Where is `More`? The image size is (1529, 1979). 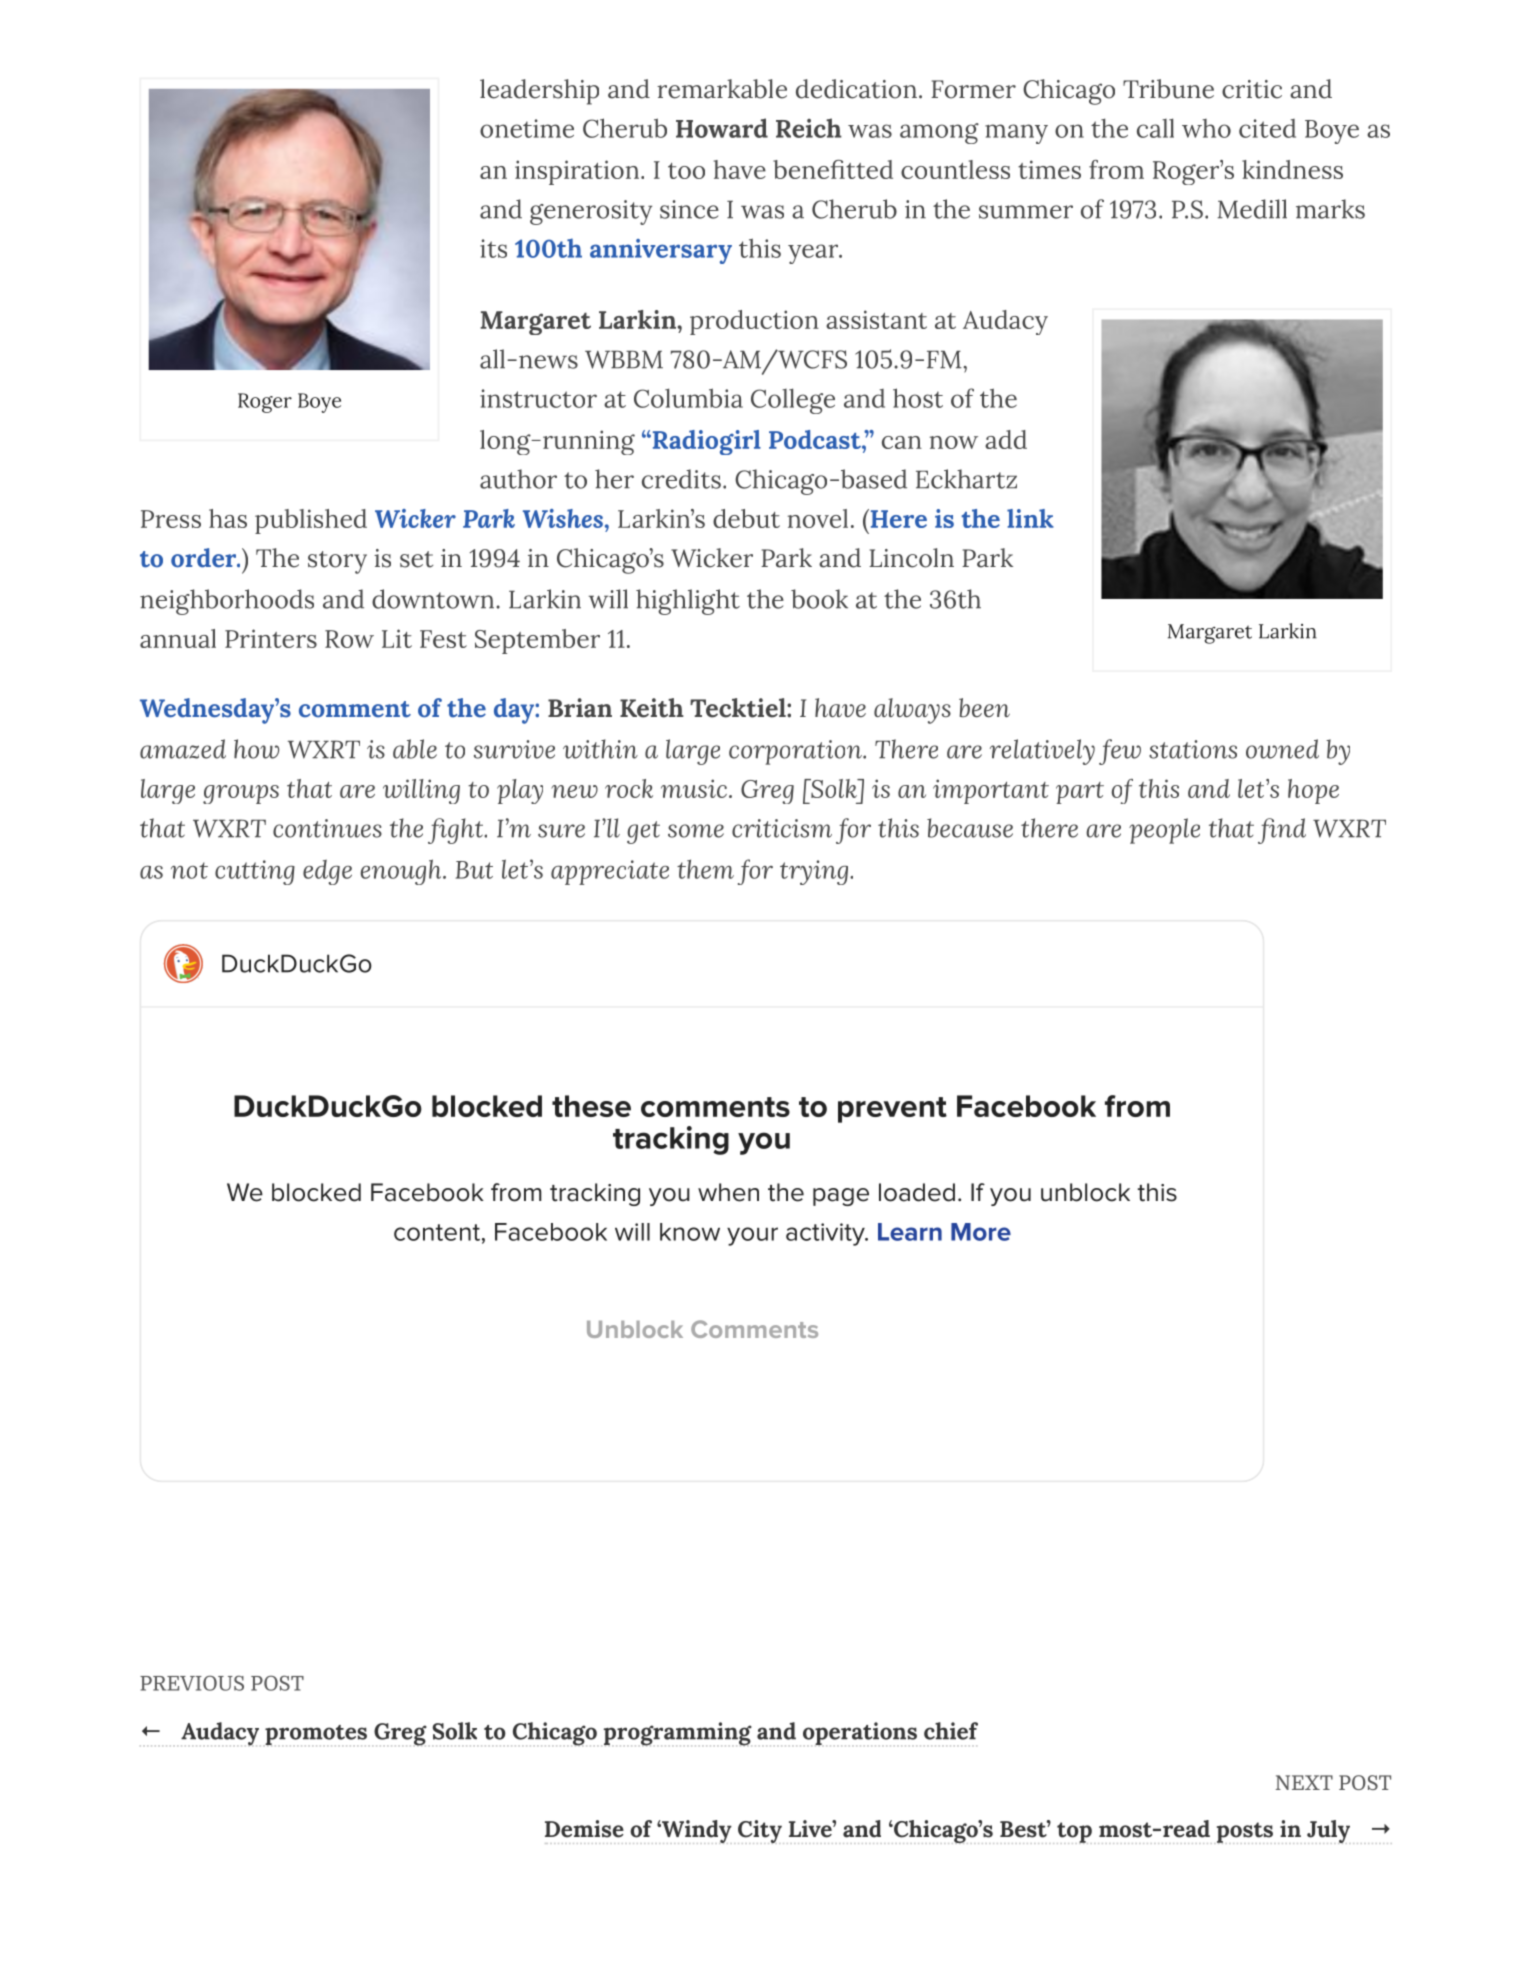 More is located at coordinates (981, 1232).
